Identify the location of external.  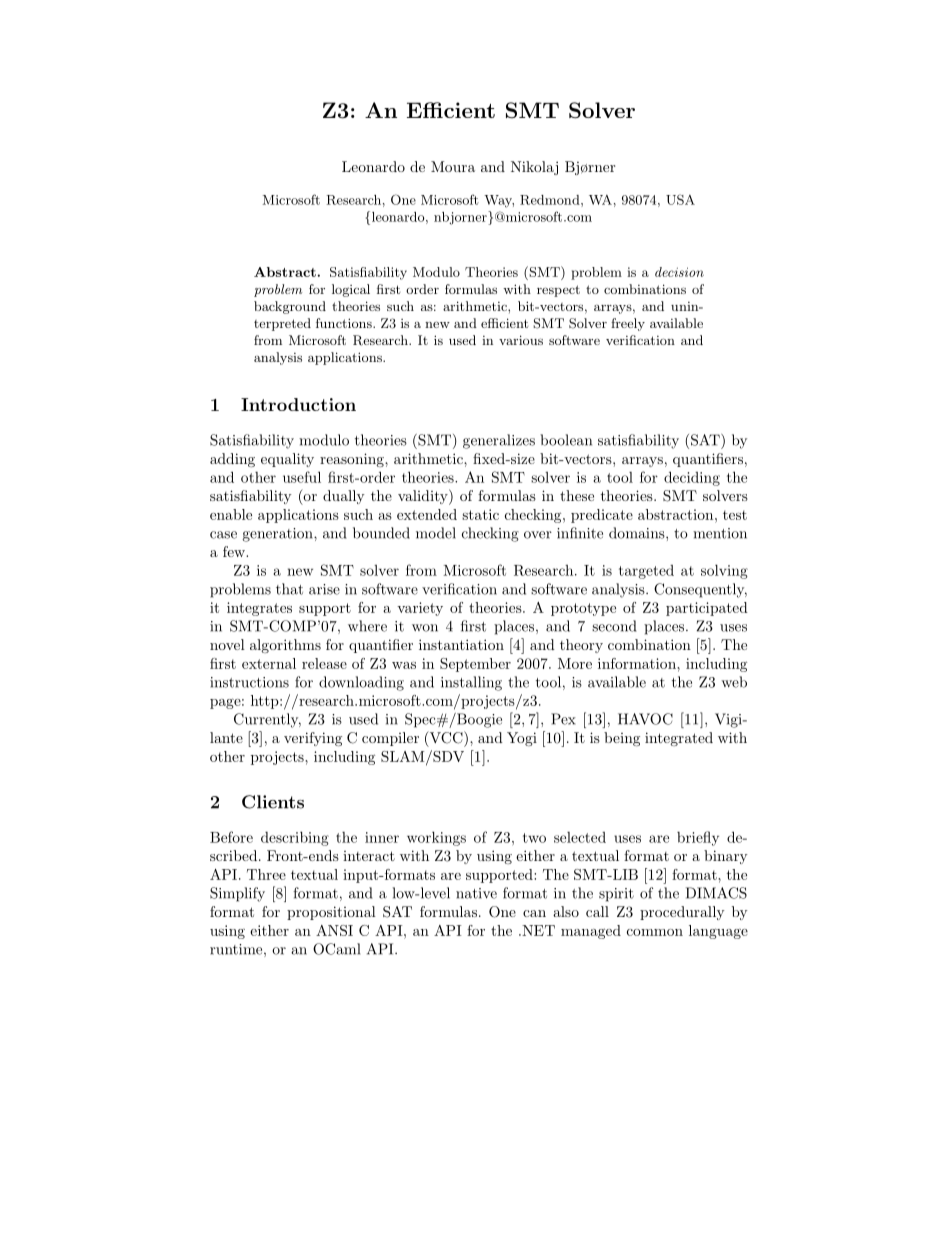
(269, 663).
